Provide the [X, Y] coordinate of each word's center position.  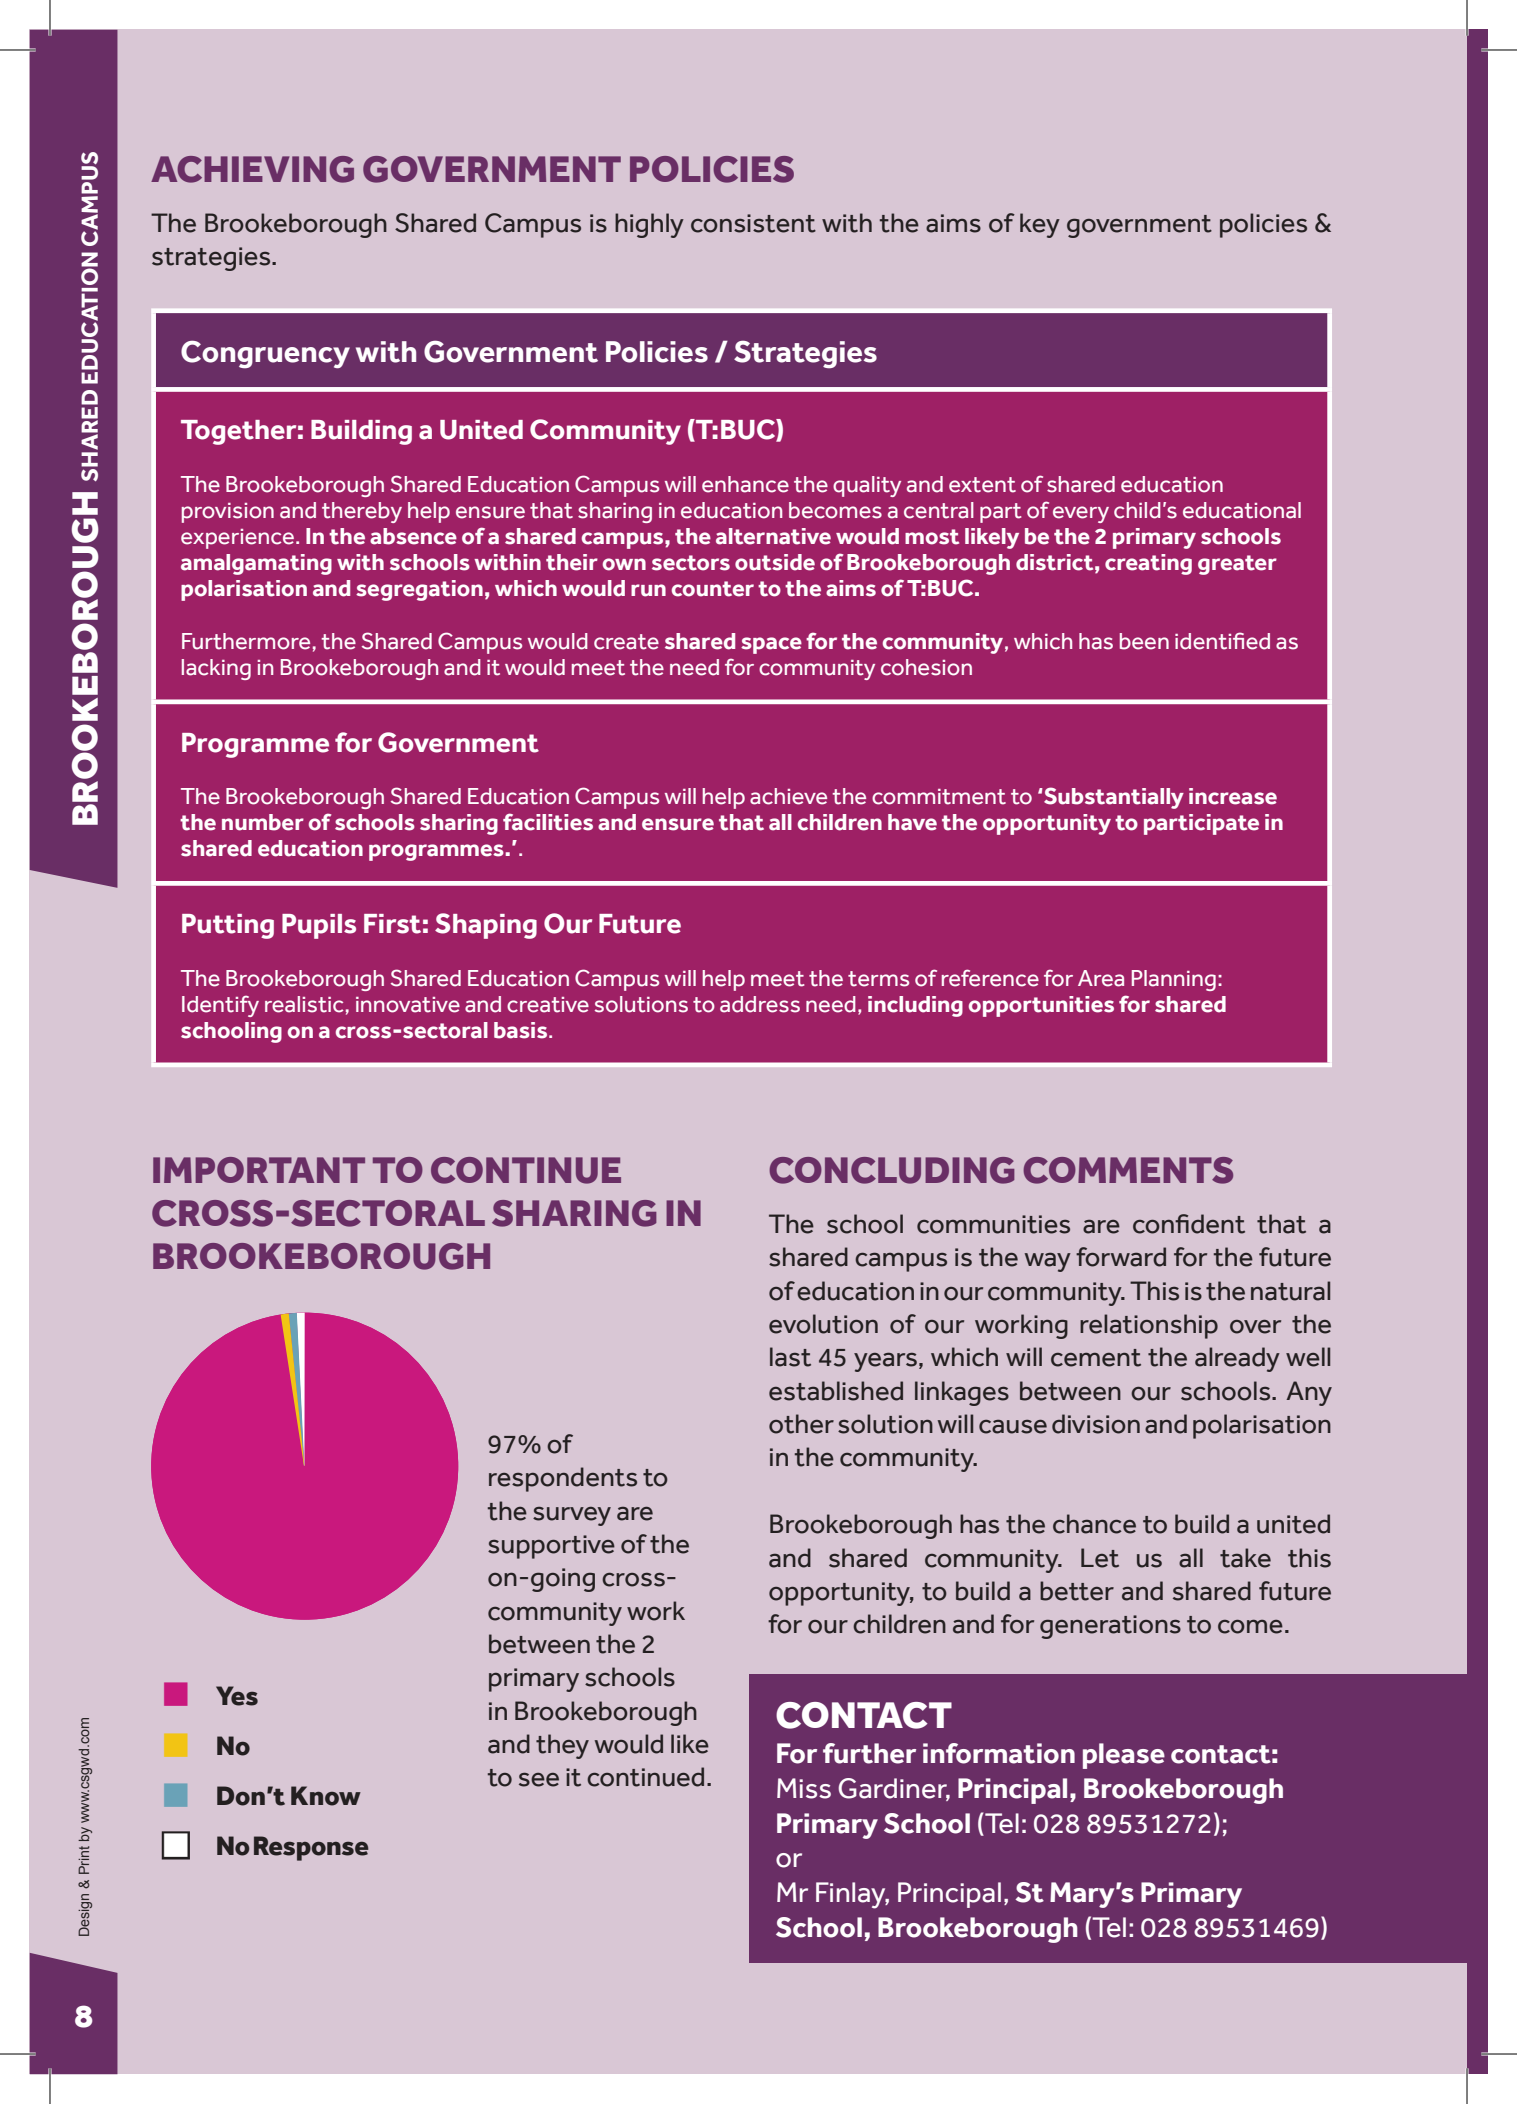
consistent [753, 223]
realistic [304, 1004]
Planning [1174, 980]
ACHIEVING [252, 169]
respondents [563, 1479]
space [771, 645]
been [1144, 641]
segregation [419, 590]
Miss [804, 1788]
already [1237, 1359]
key [1040, 225]
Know [326, 1796]
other [801, 1424]
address [760, 1004]
